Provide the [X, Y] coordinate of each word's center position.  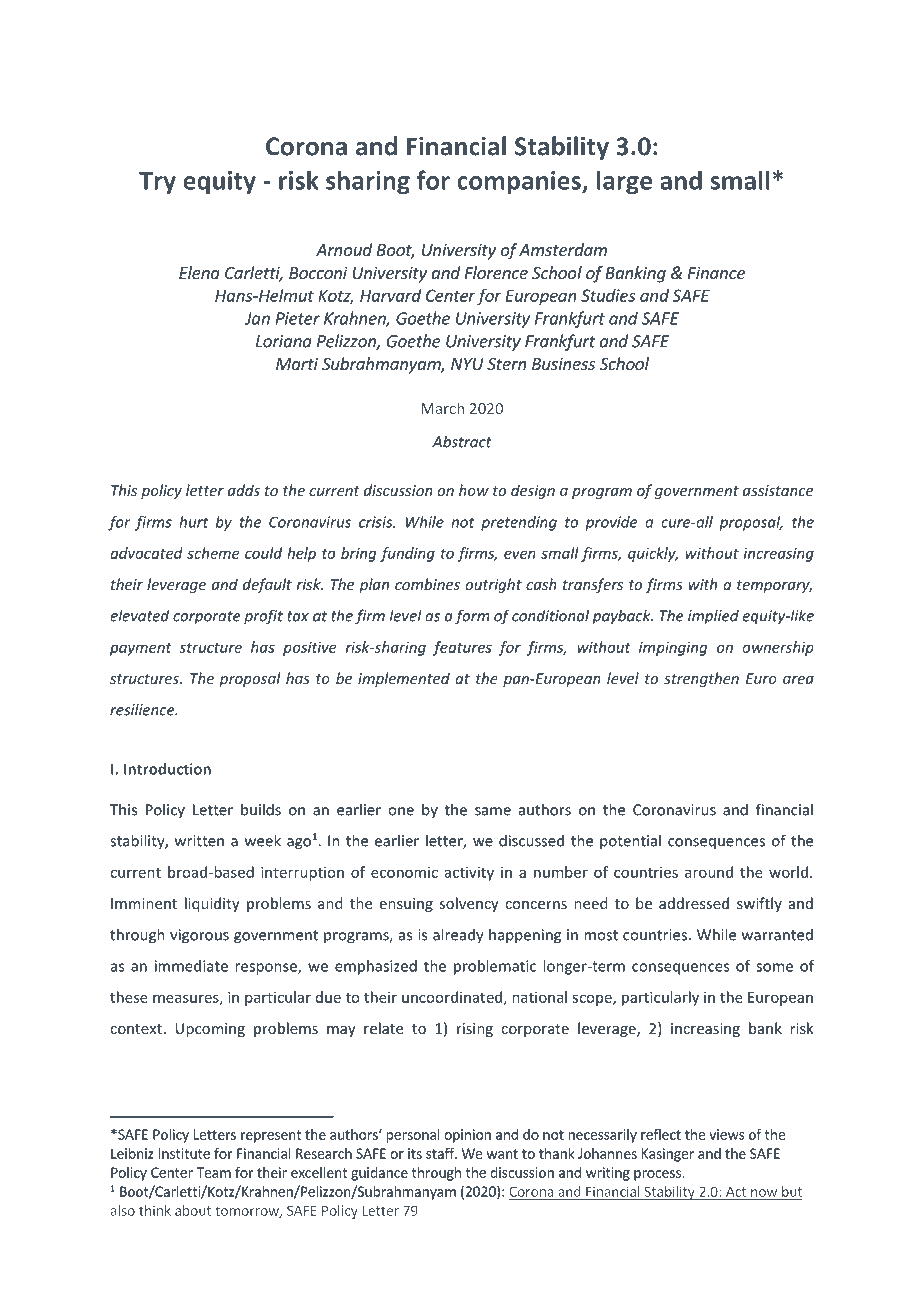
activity [469, 873]
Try [157, 183]
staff [441, 1153]
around [709, 872]
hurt [194, 522]
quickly [653, 554]
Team [213, 1172]
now [764, 1194]
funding [407, 554]
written [199, 841]
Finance [716, 272]
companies [520, 182]
